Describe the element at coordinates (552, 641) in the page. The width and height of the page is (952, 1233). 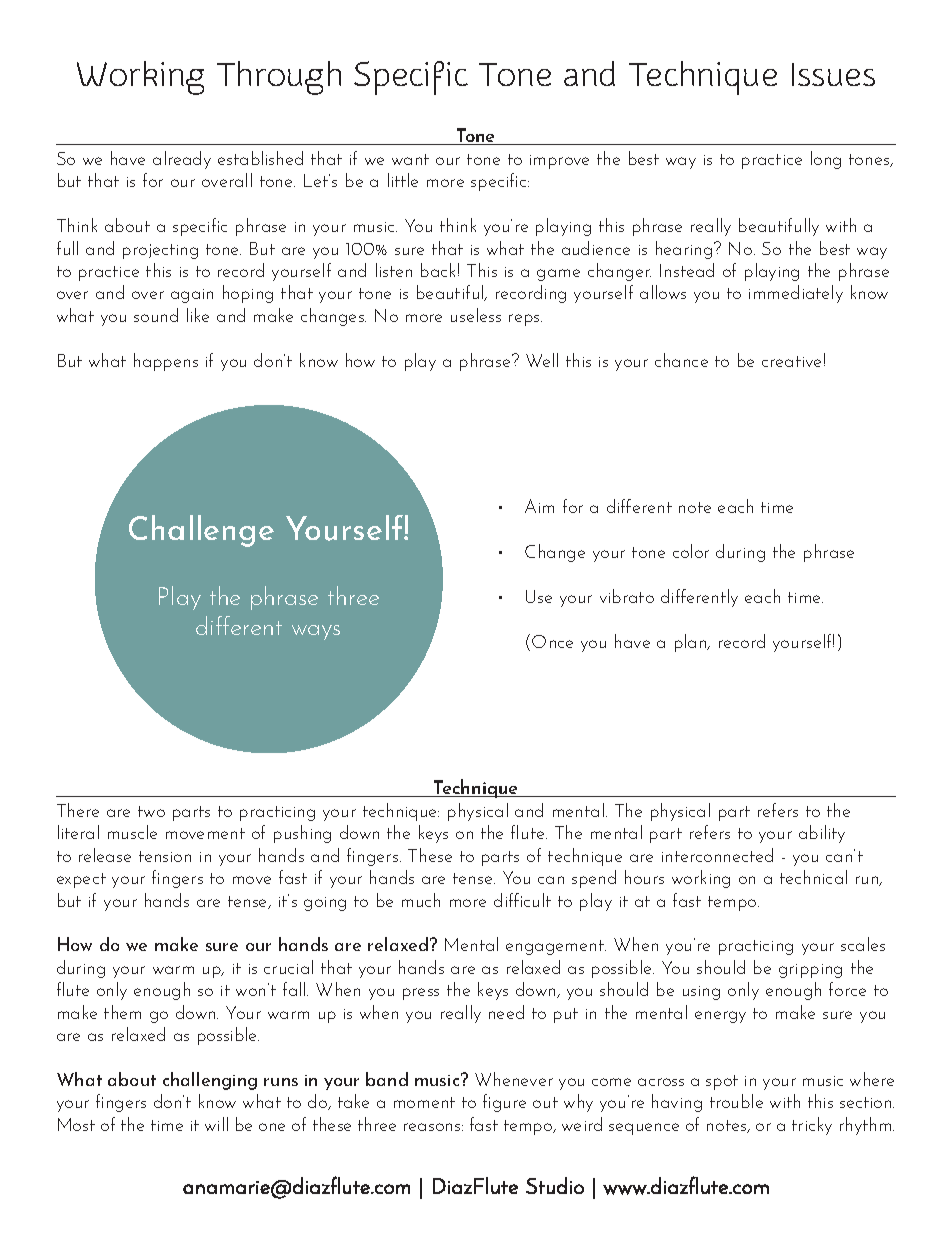
I see `Once` at that location.
